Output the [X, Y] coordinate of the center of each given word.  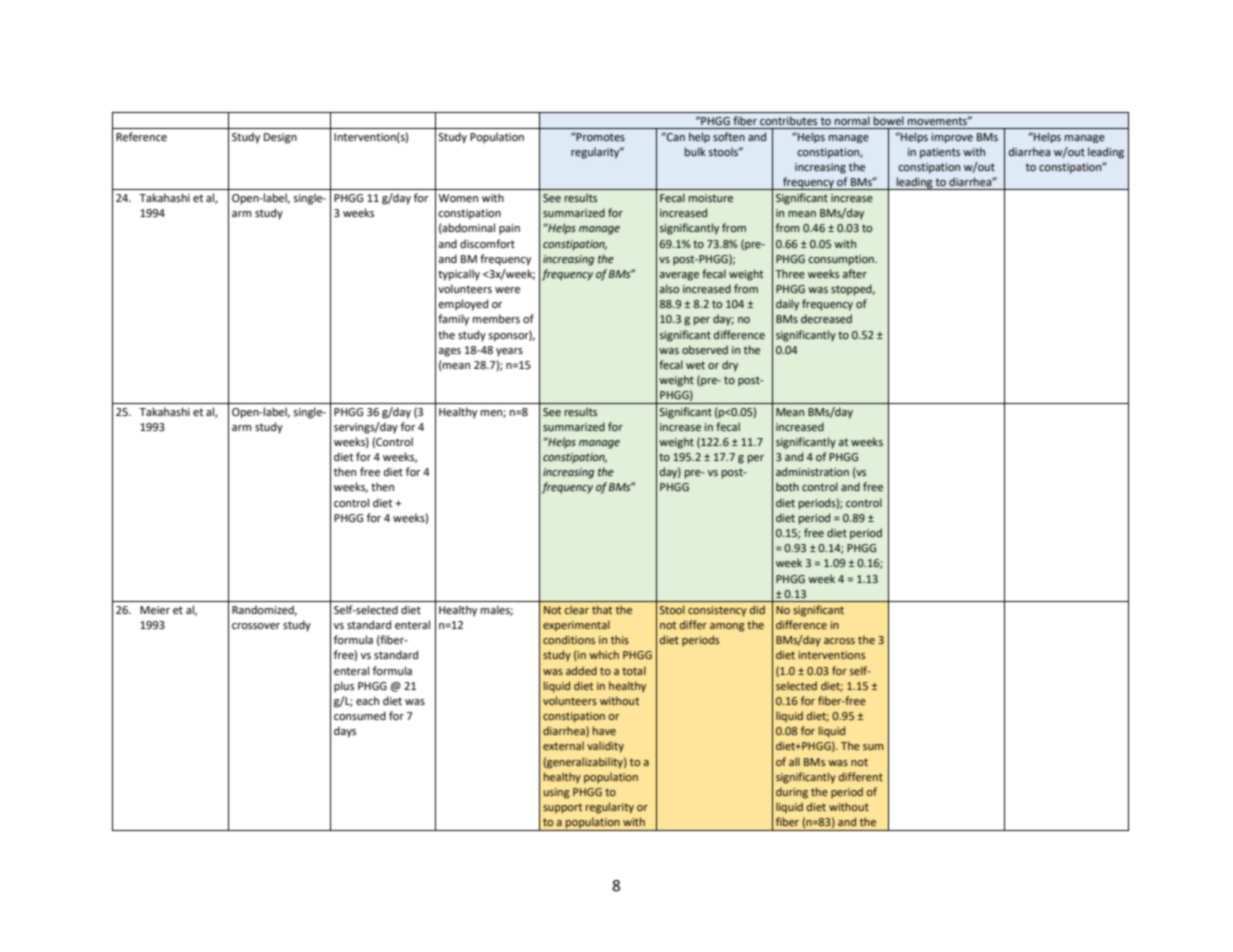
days [345, 732]
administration [812, 471]
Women [458, 198]
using [556, 793]
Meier [155, 610]
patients [940, 153]
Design [280, 138]
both [787, 486]
